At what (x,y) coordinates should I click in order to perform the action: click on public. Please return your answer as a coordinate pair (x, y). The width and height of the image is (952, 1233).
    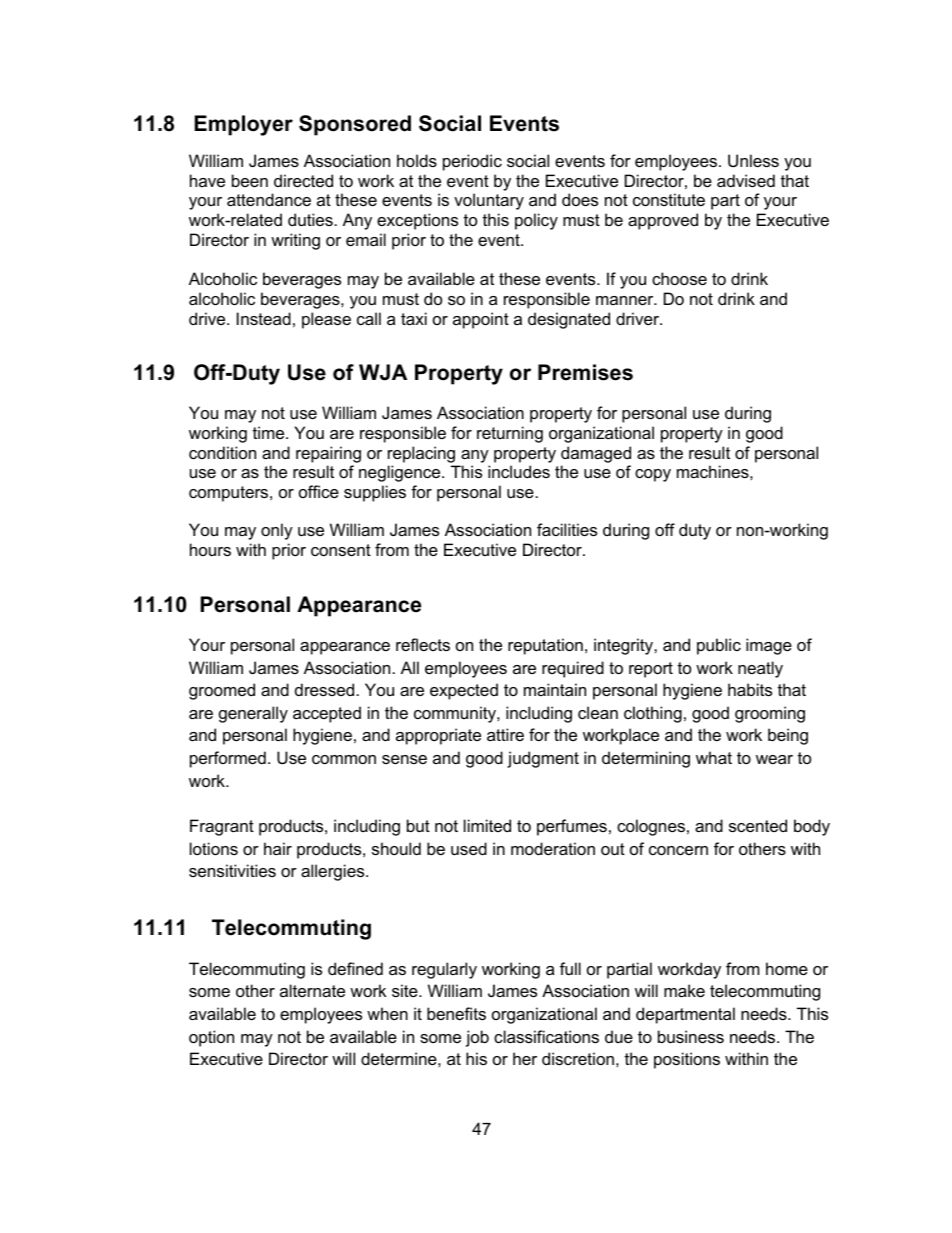
    Looking at the image, I should click on (719, 646).
